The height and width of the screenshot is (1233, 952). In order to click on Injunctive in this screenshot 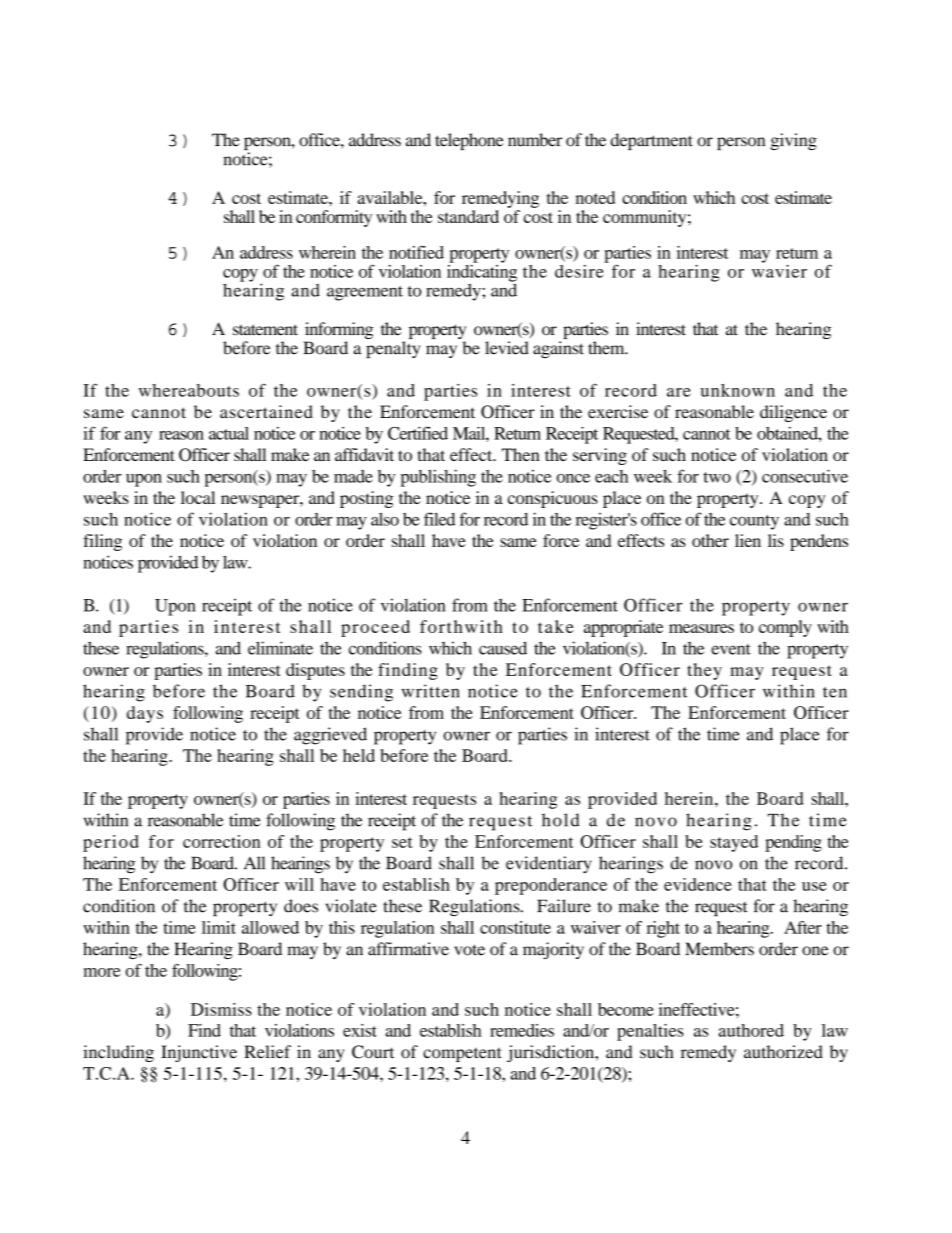, I will do `click(199, 1053)`.
